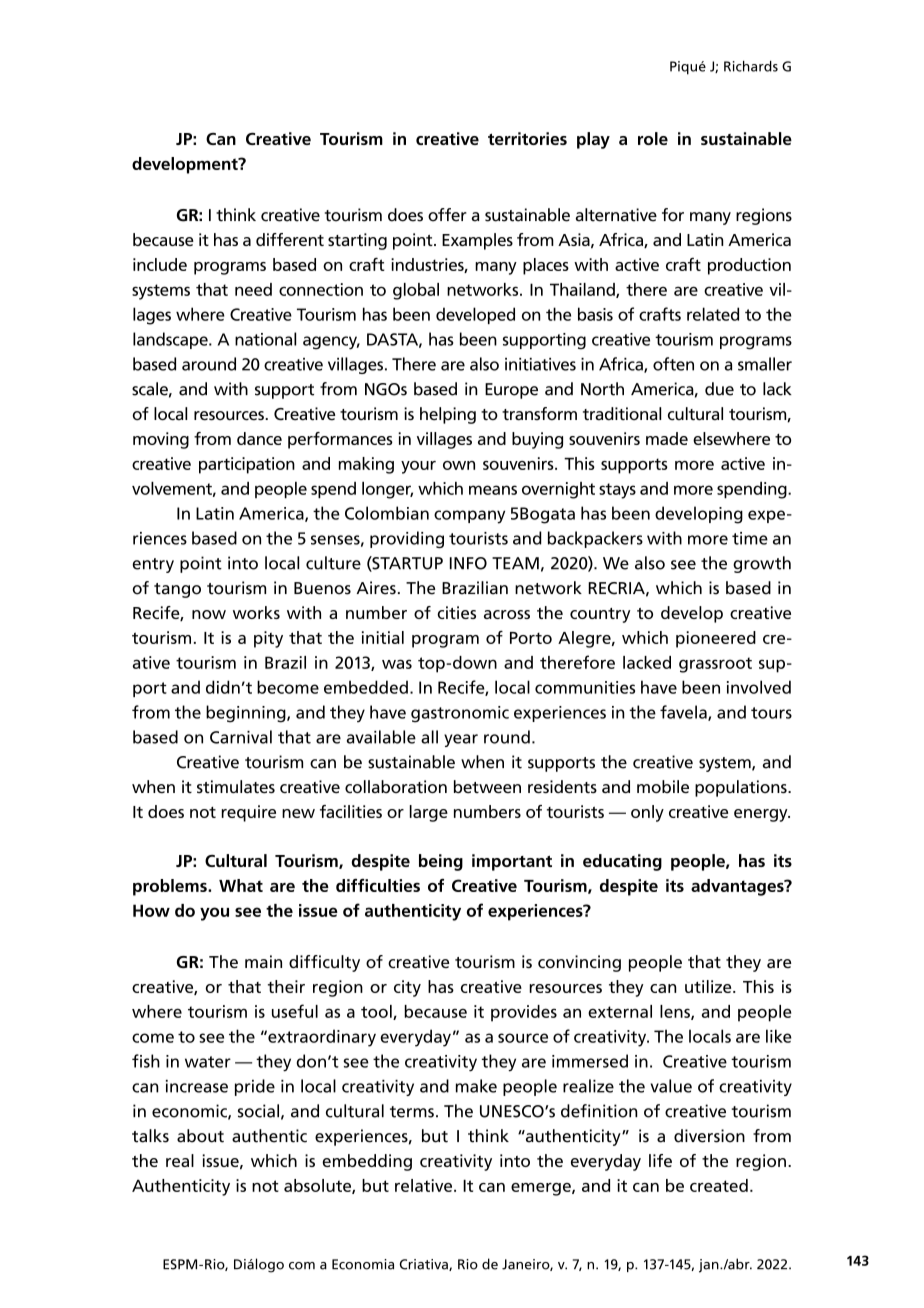  Describe the element at coordinates (209, 614) in the image. I see `now` at that location.
